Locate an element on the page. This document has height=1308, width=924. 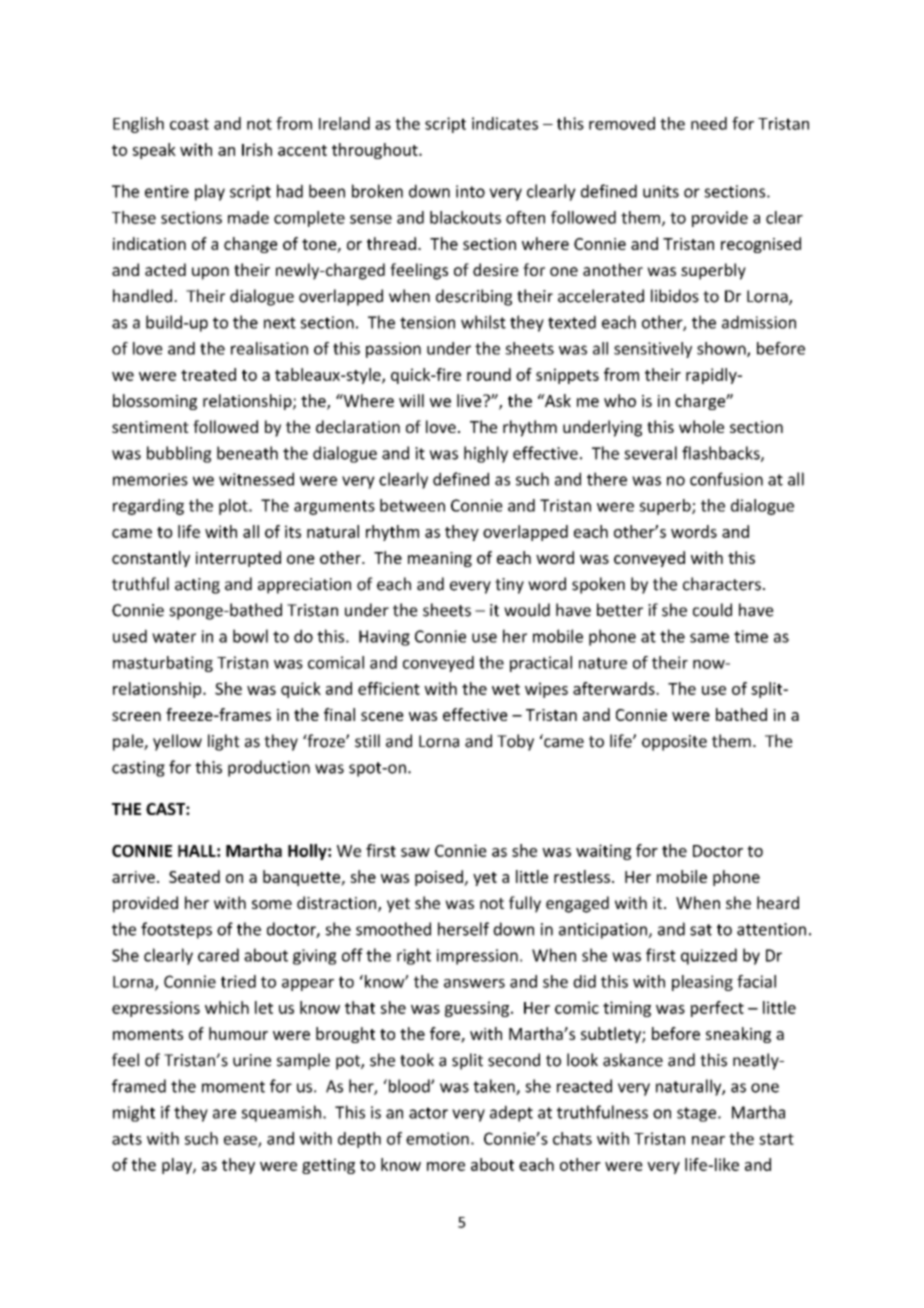
production is located at coordinates (269, 768).
